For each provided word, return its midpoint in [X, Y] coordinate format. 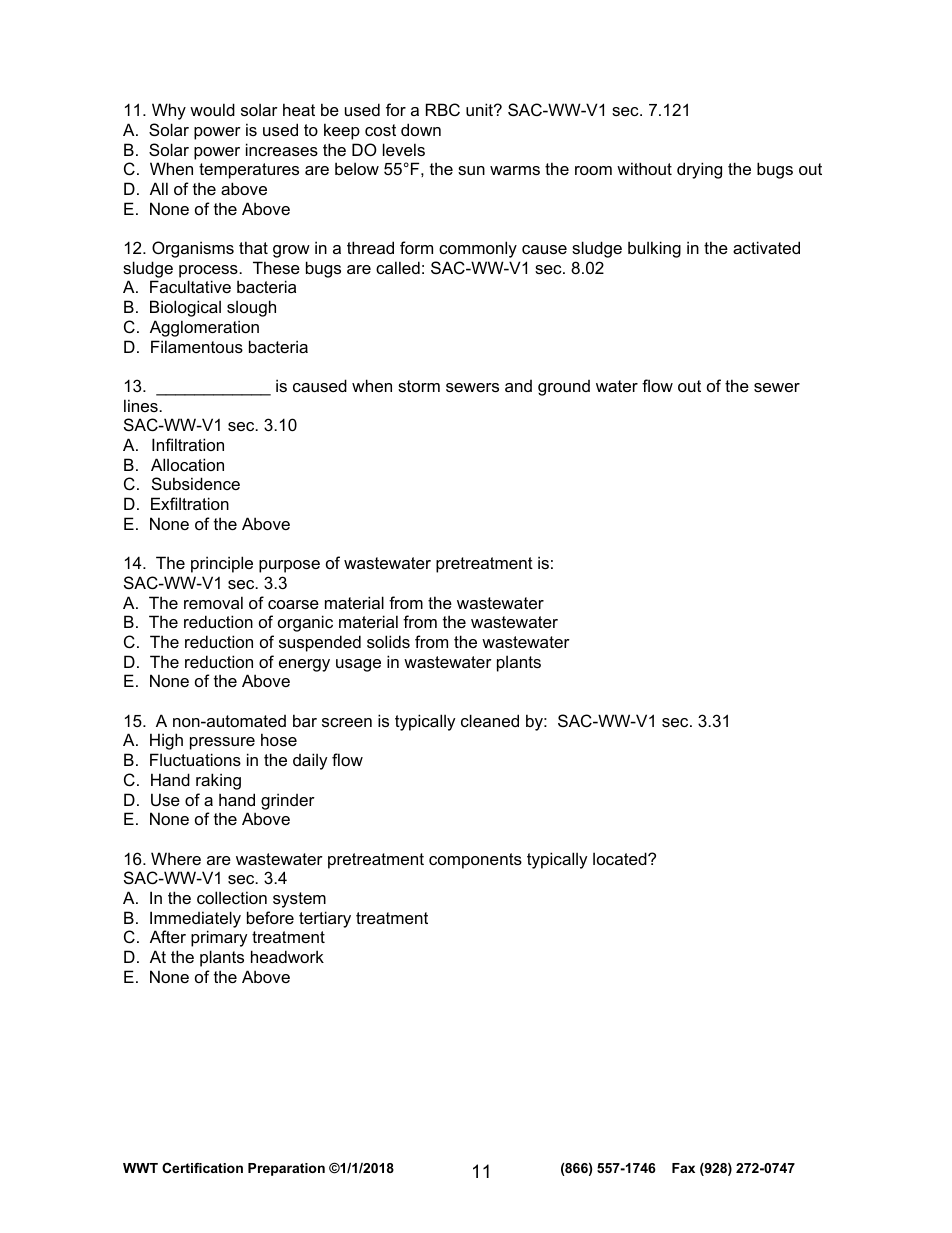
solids [388, 641]
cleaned [490, 720]
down [421, 129]
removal [213, 602]
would [212, 109]
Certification [202, 1168]
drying [699, 170]
